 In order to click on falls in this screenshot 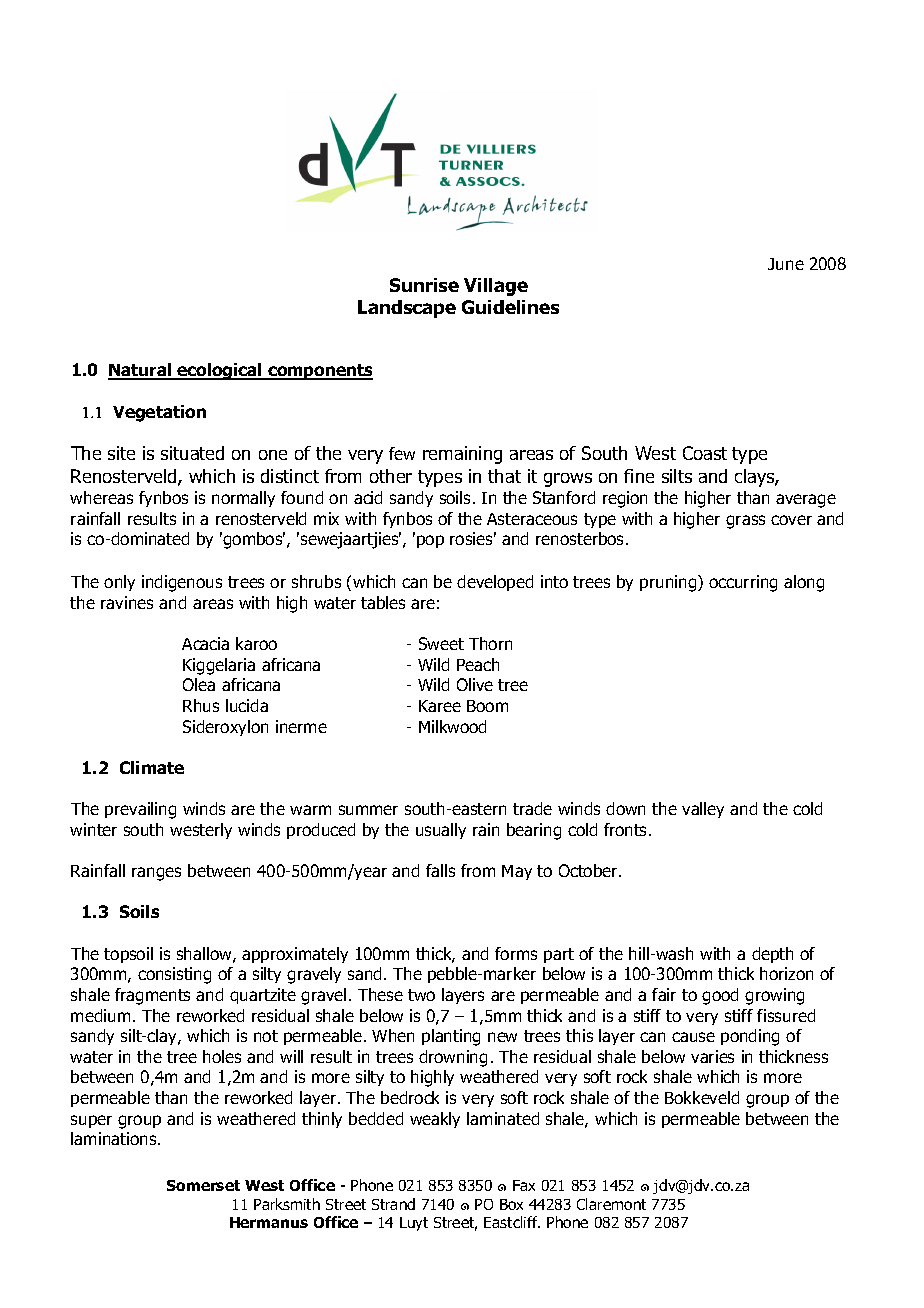, I will do `click(440, 870)`.
